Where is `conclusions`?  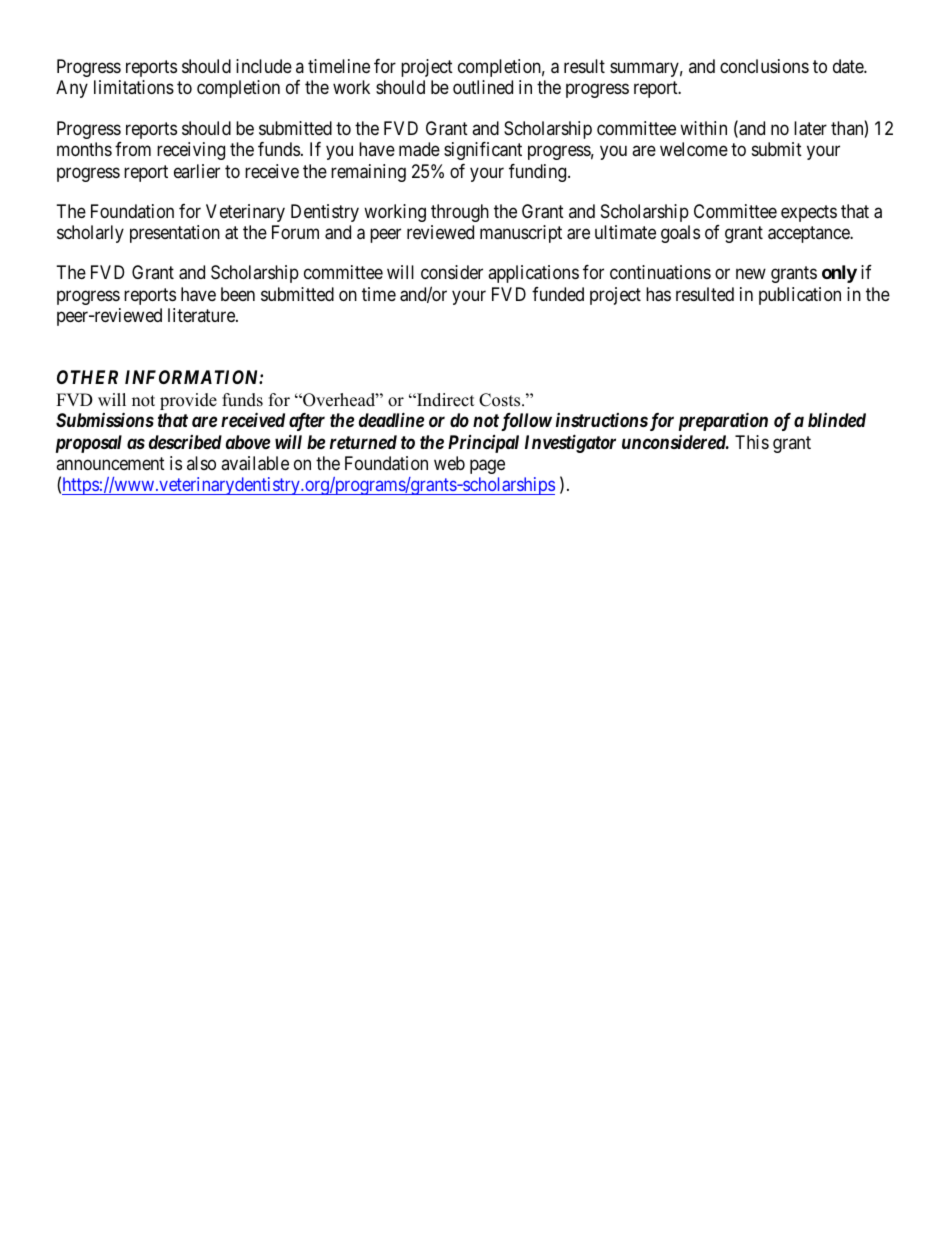
conclusions is located at coordinates (764, 66).
